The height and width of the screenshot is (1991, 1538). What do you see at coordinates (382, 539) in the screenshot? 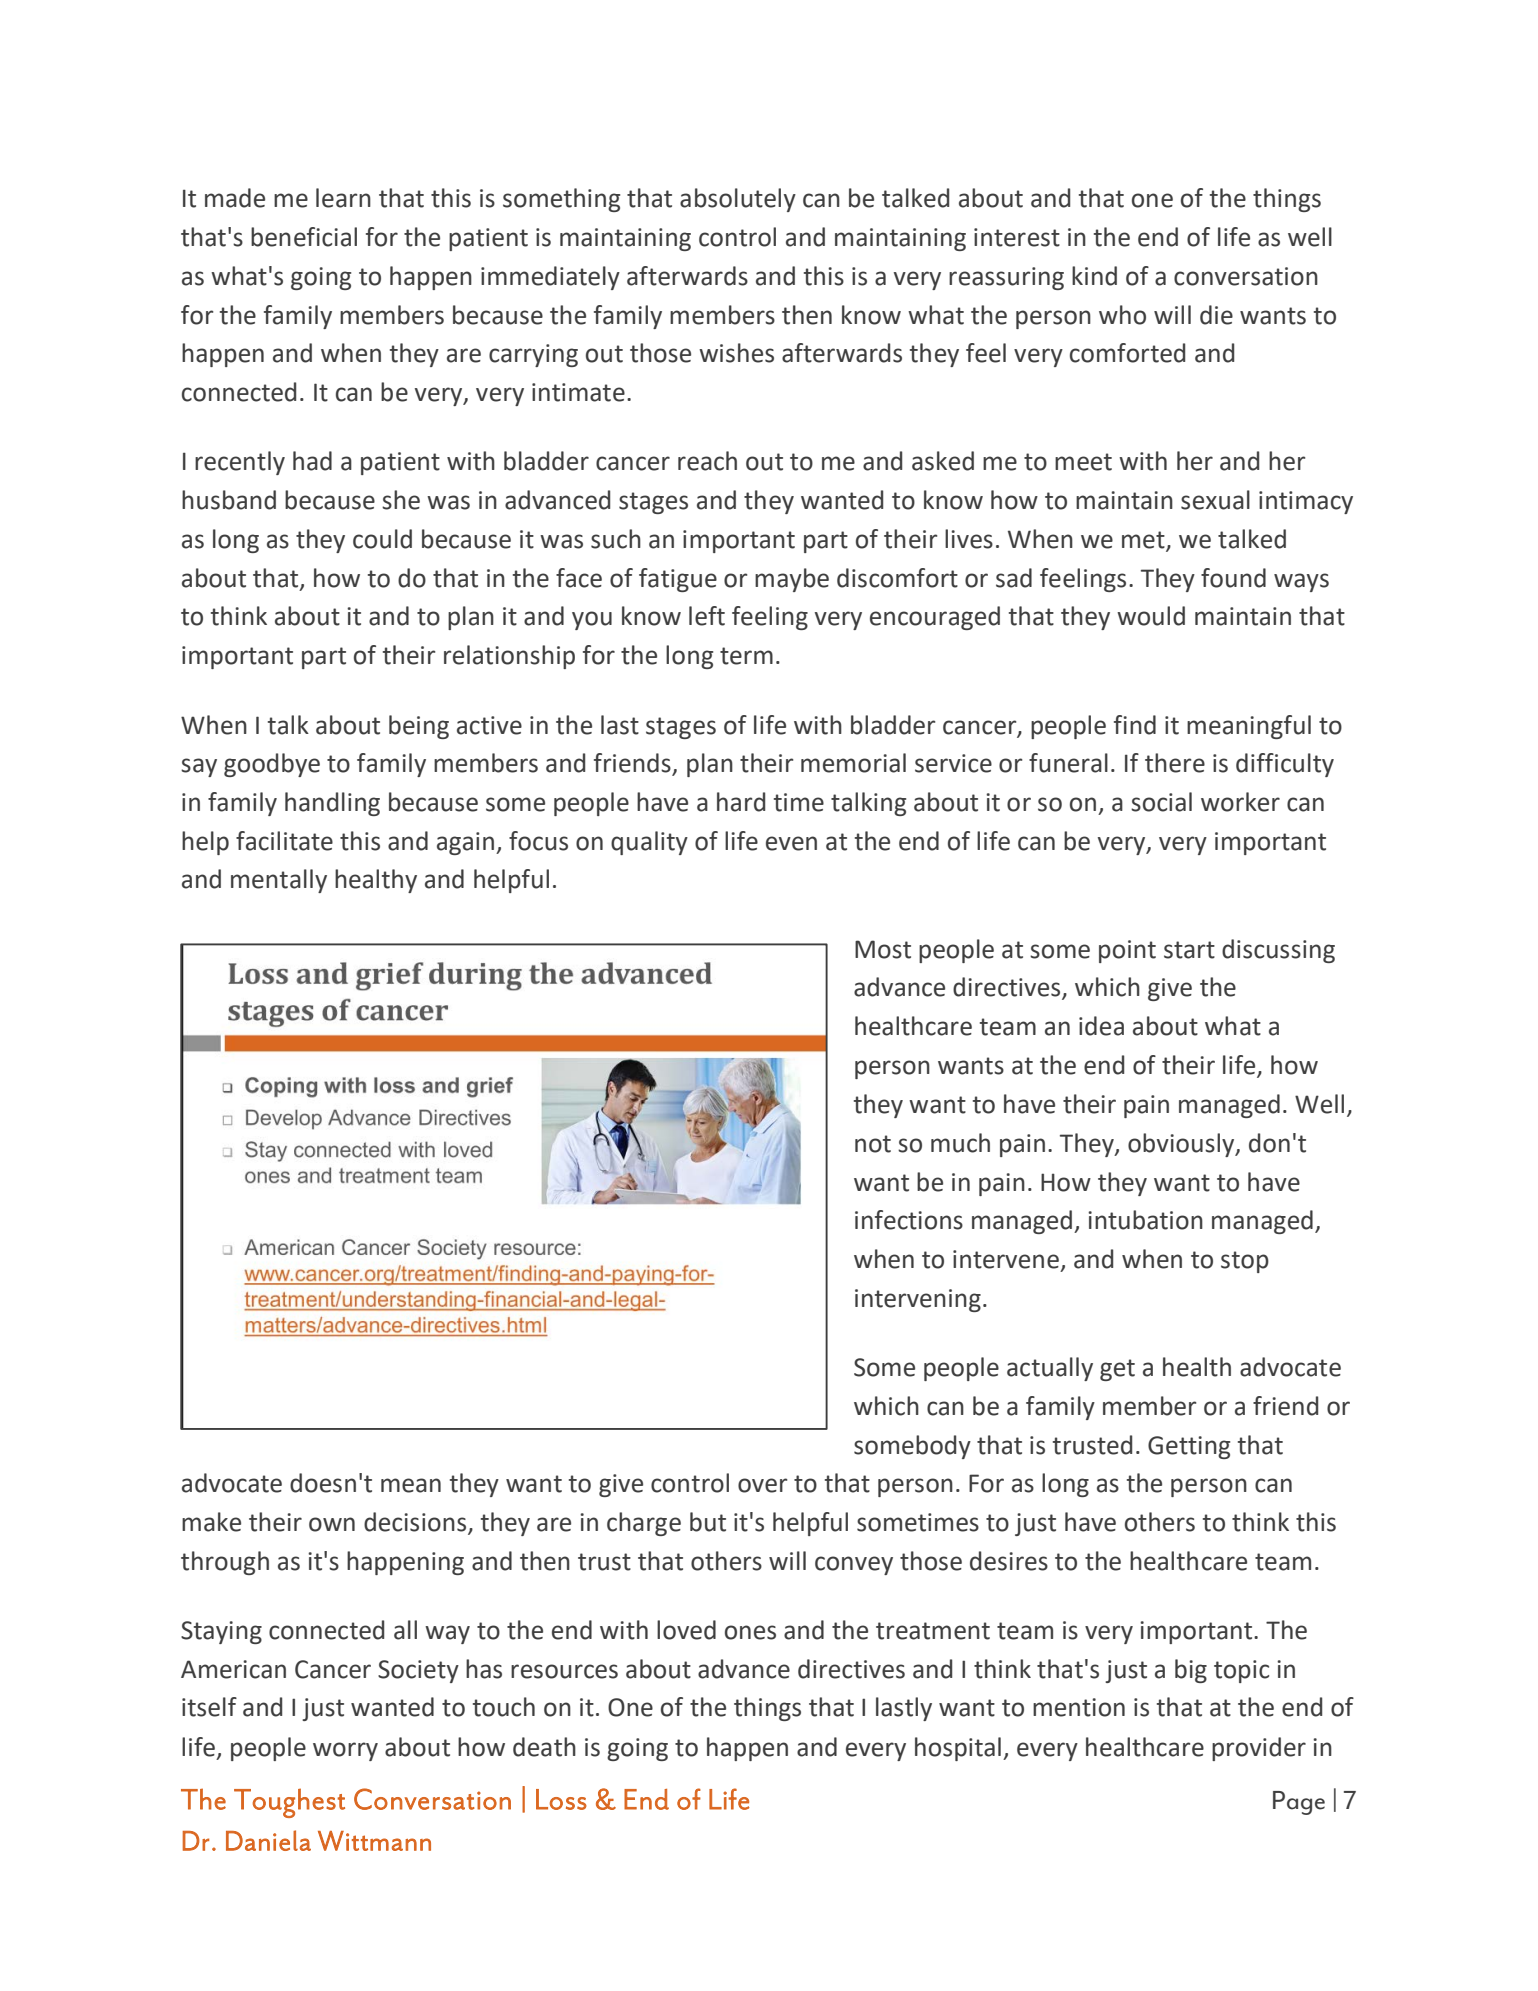
I see `could` at bounding box center [382, 539].
